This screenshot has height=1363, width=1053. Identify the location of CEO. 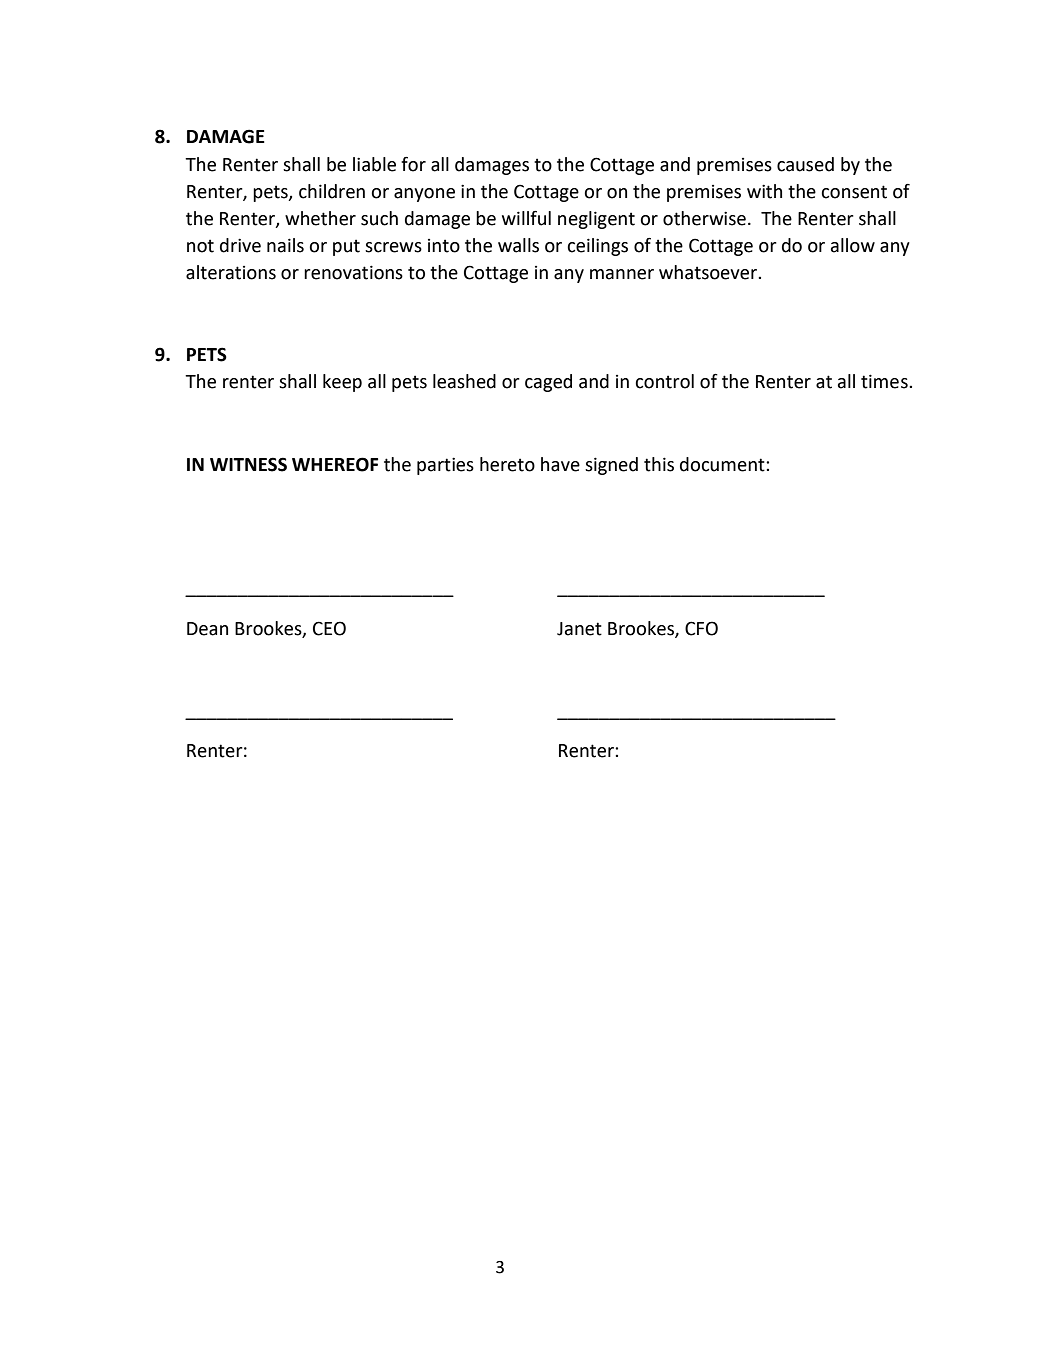
(329, 628).
